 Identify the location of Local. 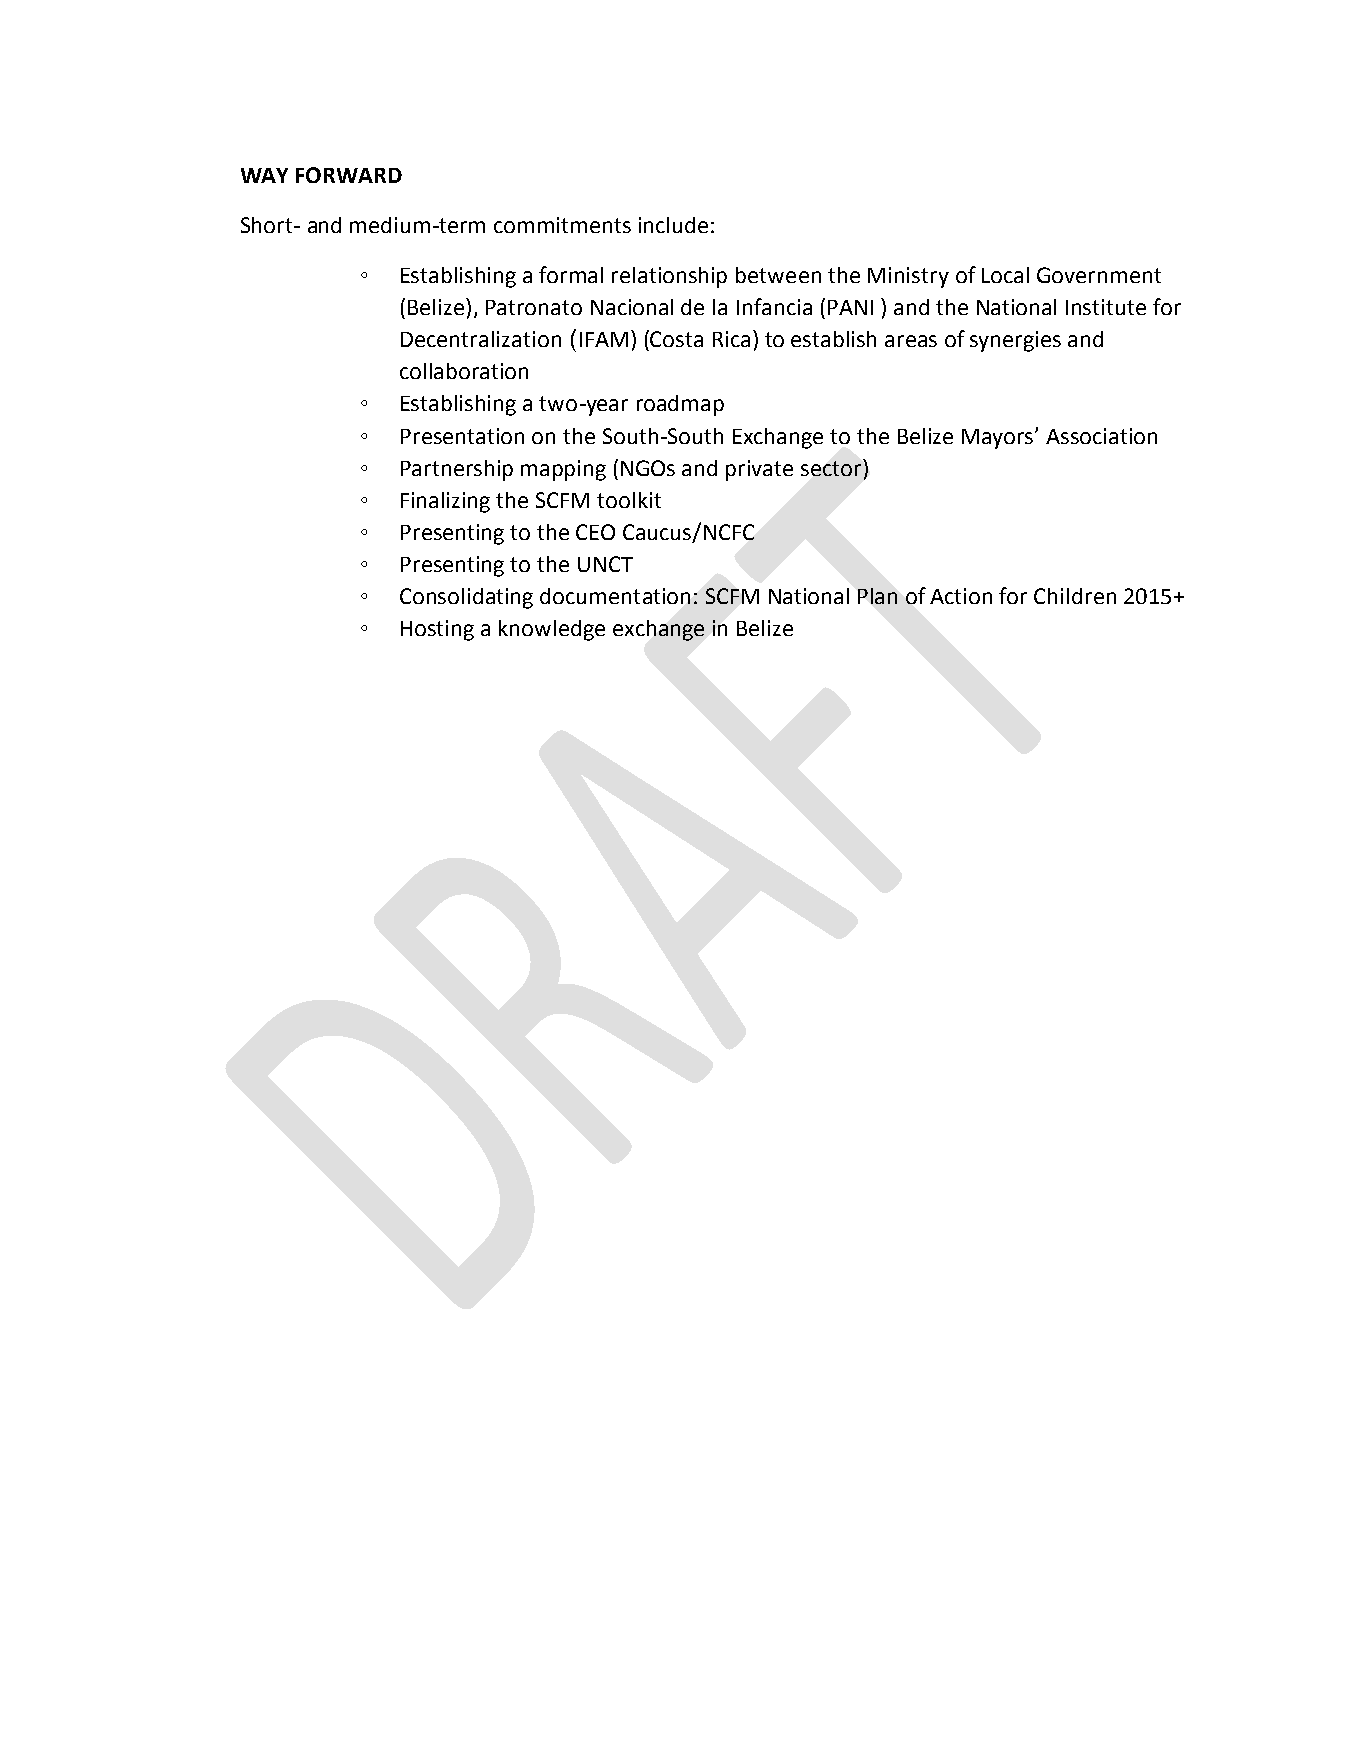
(1005, 275).
